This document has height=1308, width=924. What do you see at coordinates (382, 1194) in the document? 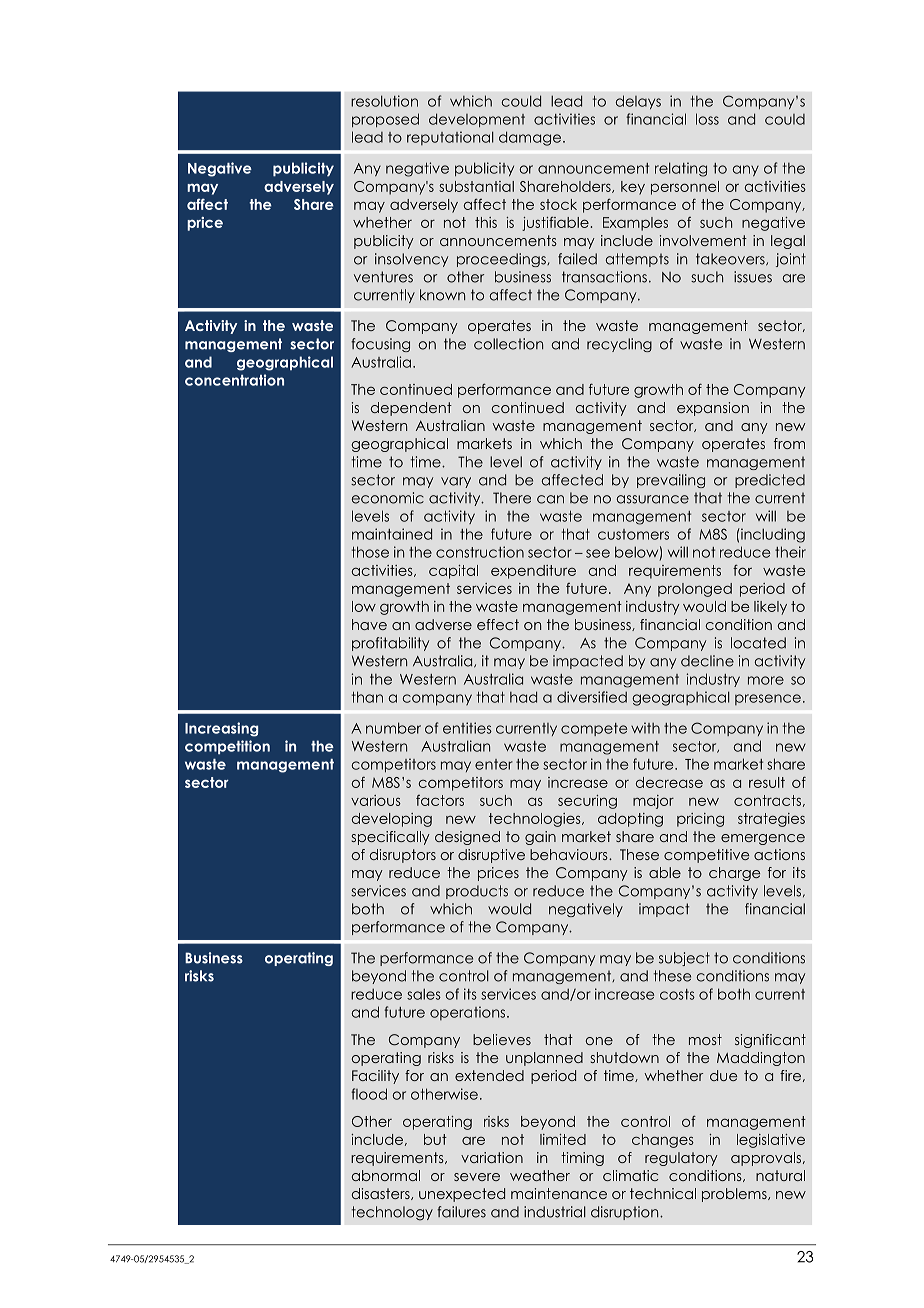
I see `disasters` at bounding box center [382, 1194].
